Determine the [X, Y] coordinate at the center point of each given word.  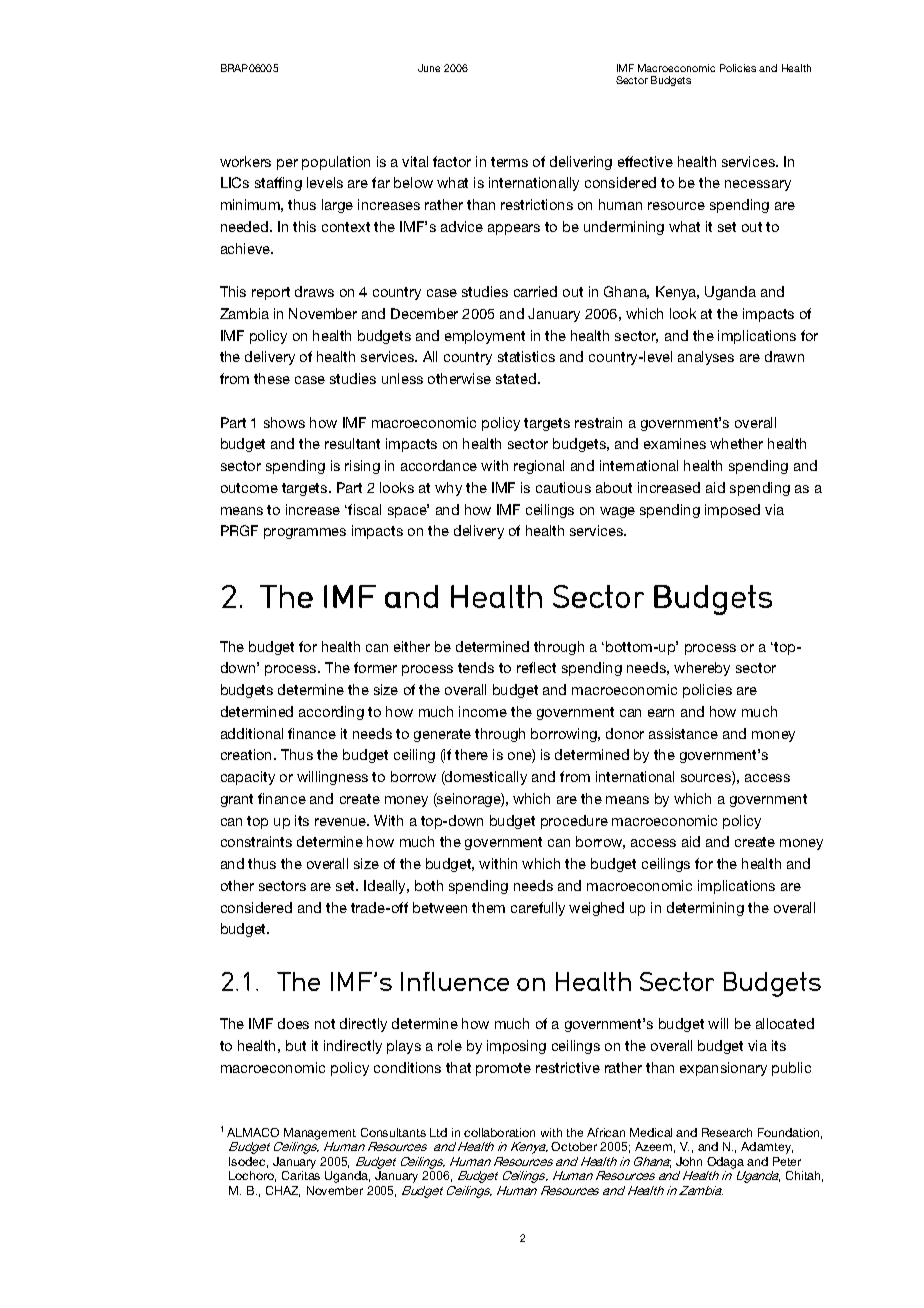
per [287, 164]
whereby [702, 669]
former [375, 667]
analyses [706, 358]
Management [320, 1134]
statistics [526, 356]
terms [509, 162]
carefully [538, 909]
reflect [536, 667]
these [272, 378]
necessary [758, 185]
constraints [256, 841]
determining [705, 909]
